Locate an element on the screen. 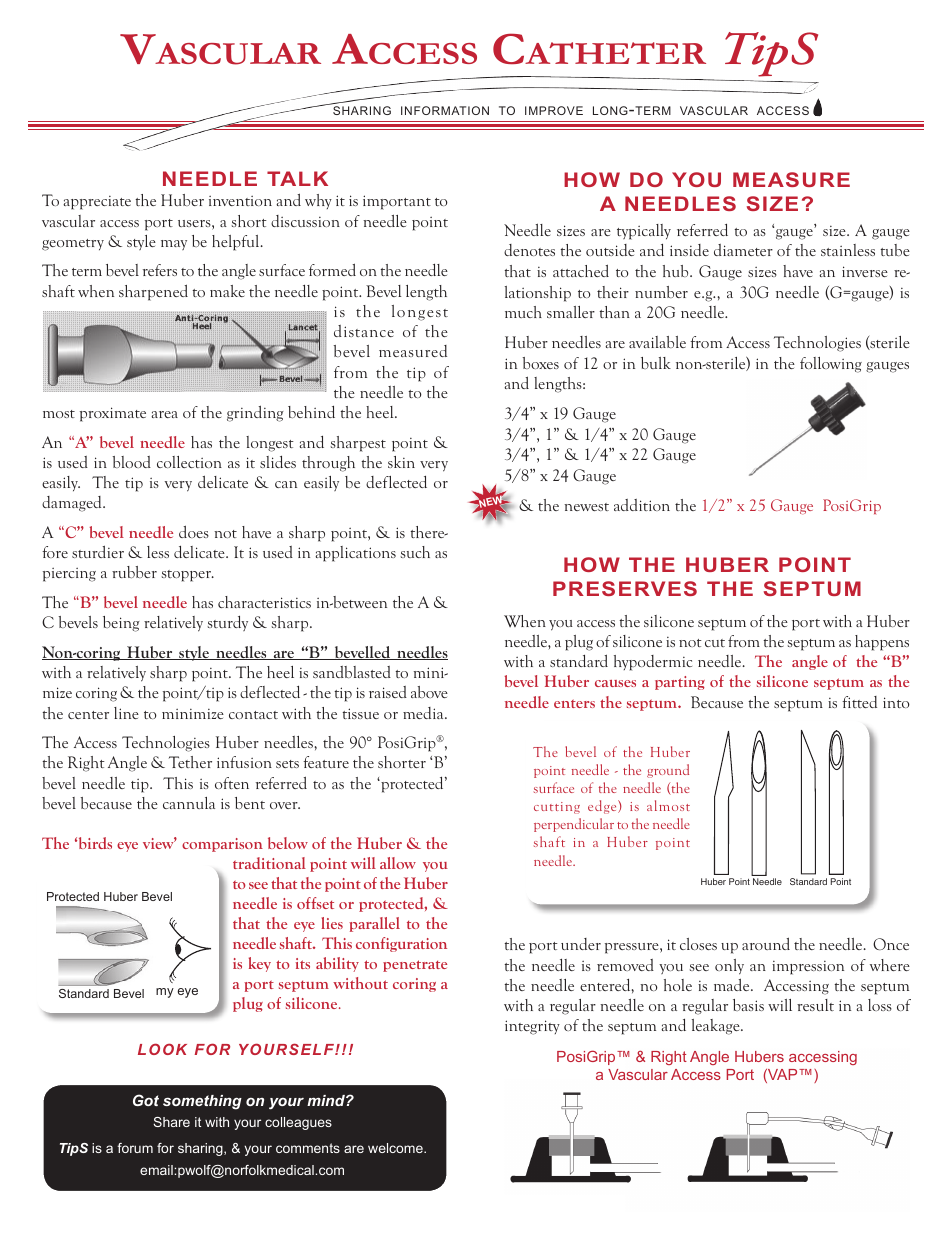 This screenshot has width=952, height=1233. Share is located at coordinates (171, 1122).
